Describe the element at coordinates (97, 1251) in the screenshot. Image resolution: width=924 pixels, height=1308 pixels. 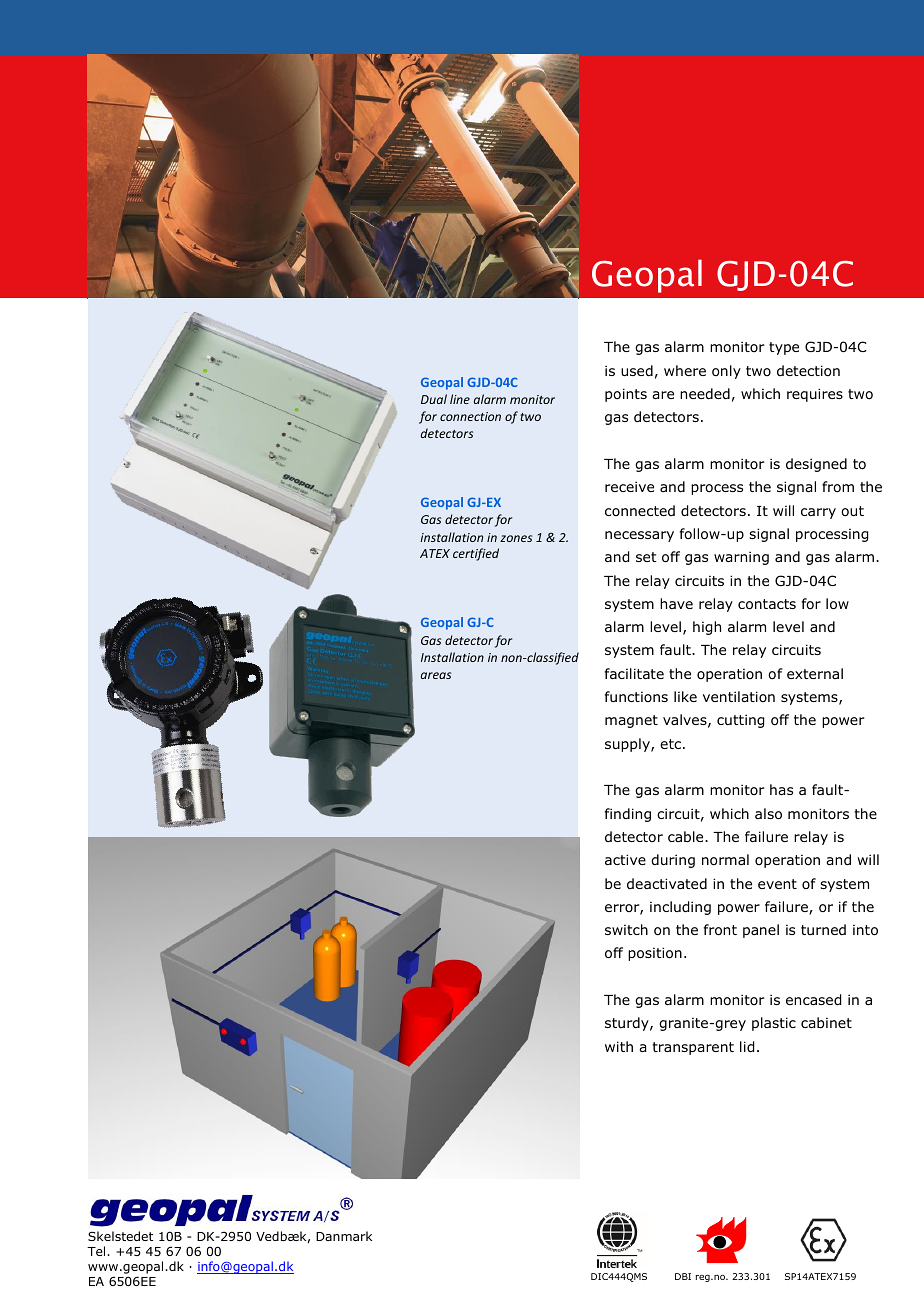
I see `Tel` at that location.
